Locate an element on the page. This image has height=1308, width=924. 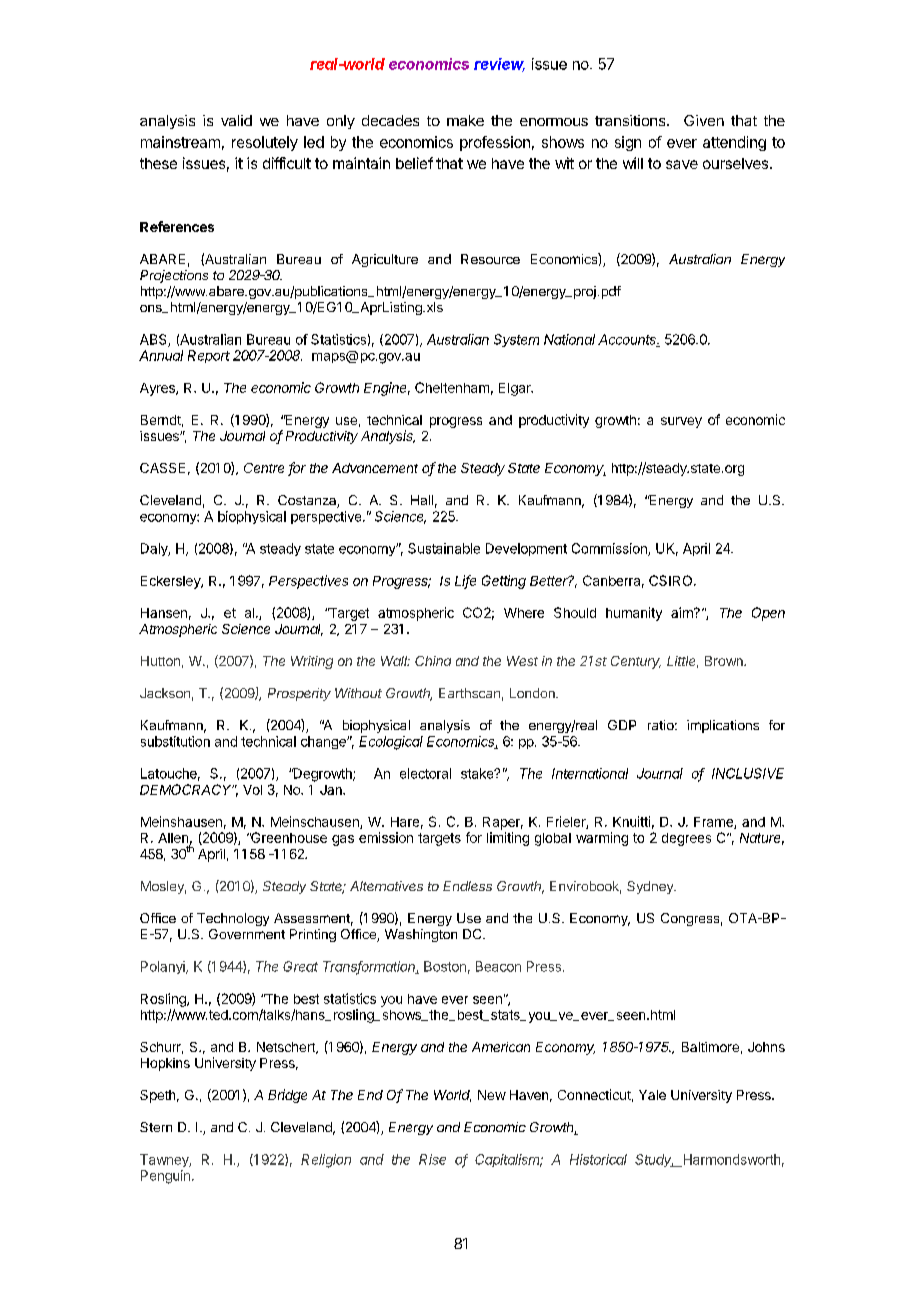
make is located at coordinates (465, 120).
